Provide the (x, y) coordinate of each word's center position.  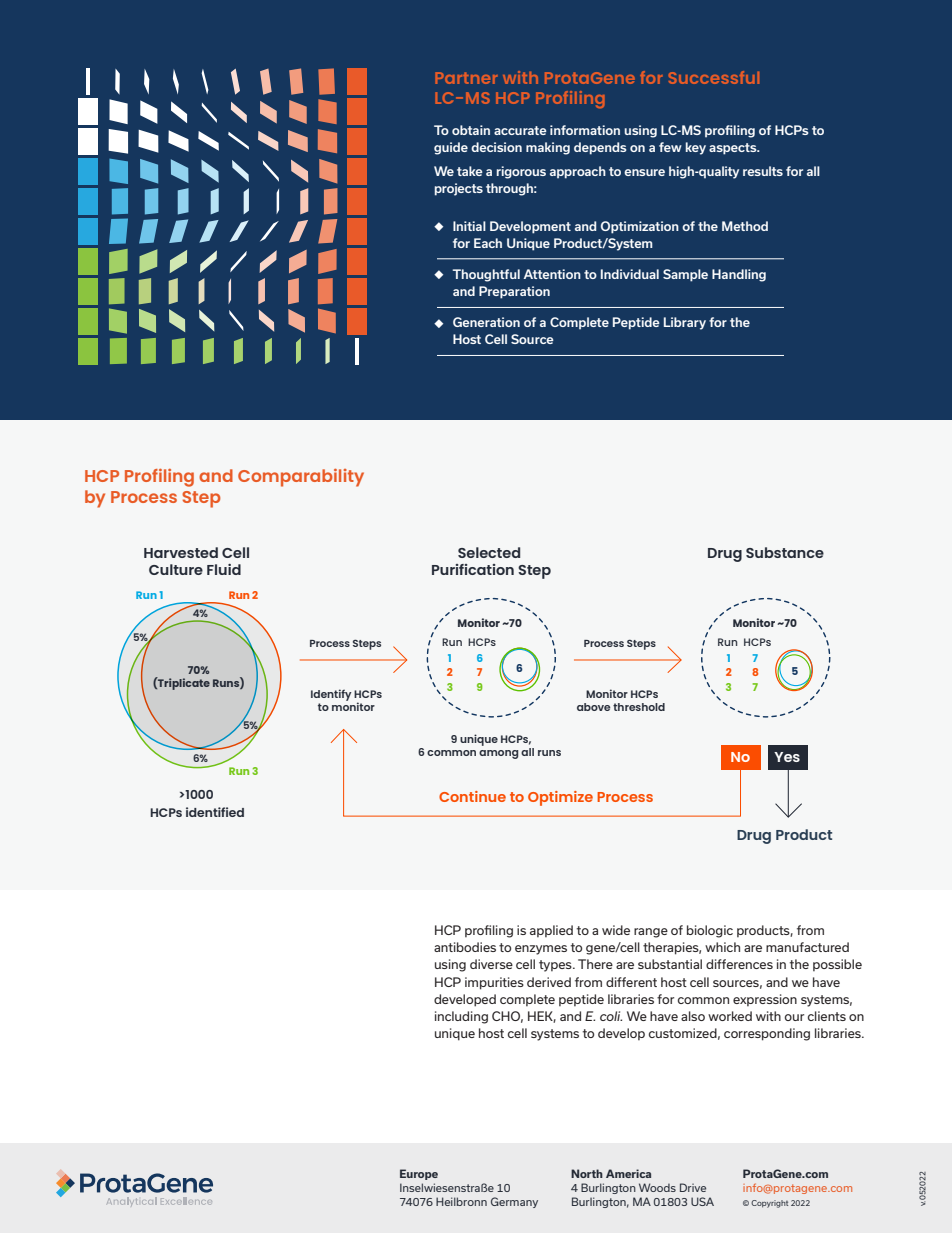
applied (551, 931)
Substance (785, 552)
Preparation (514, 292)
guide (451, 148)
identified (215, 812)
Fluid (224, 569)
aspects (734, 149)
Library (685, 323)
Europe (419, 1174)
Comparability (301, 478)
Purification (473, 569)
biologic (710, 931)
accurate (520, 130)
